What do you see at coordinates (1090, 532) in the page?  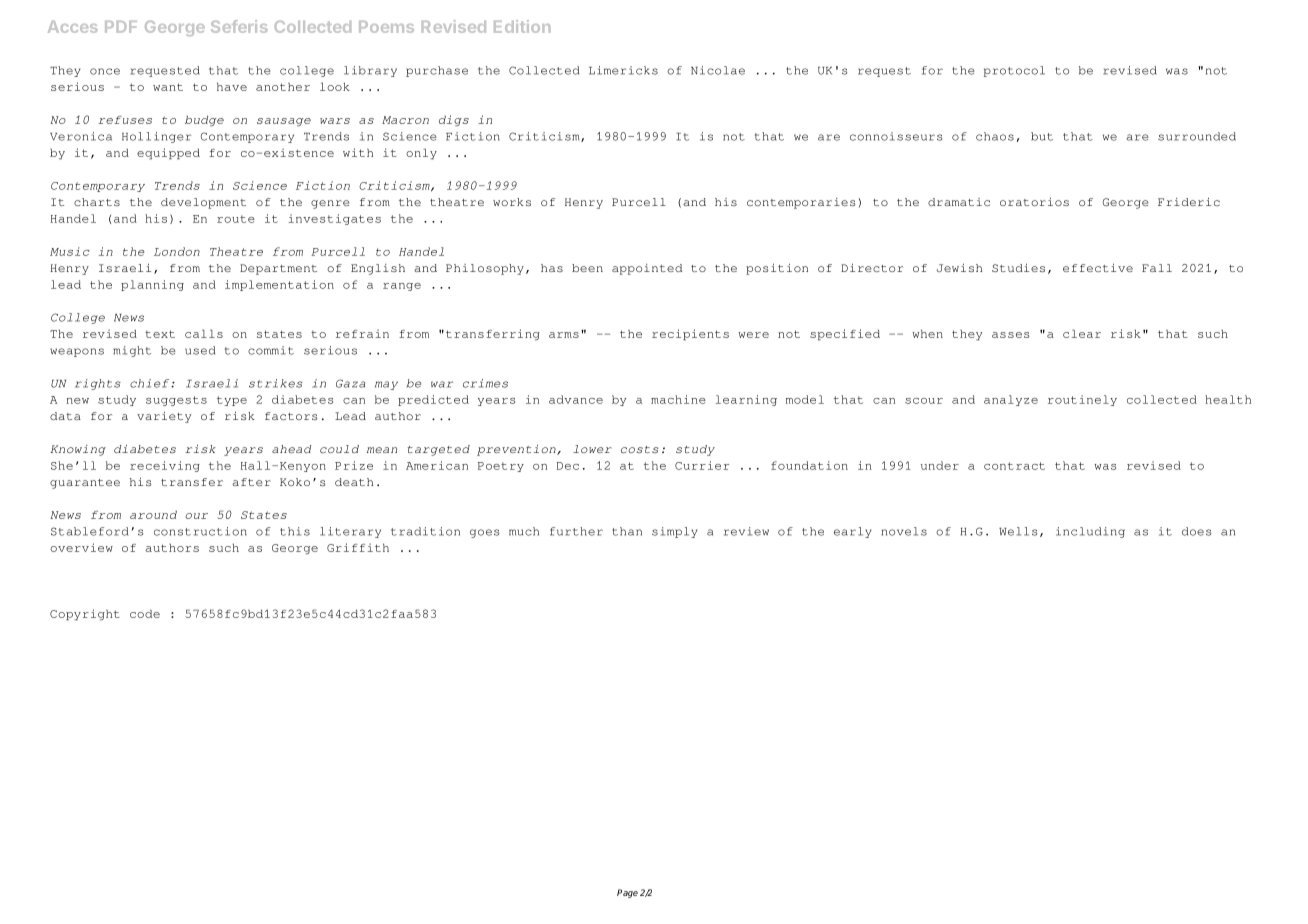 I see `including` at bounding box center [1090, 532].
